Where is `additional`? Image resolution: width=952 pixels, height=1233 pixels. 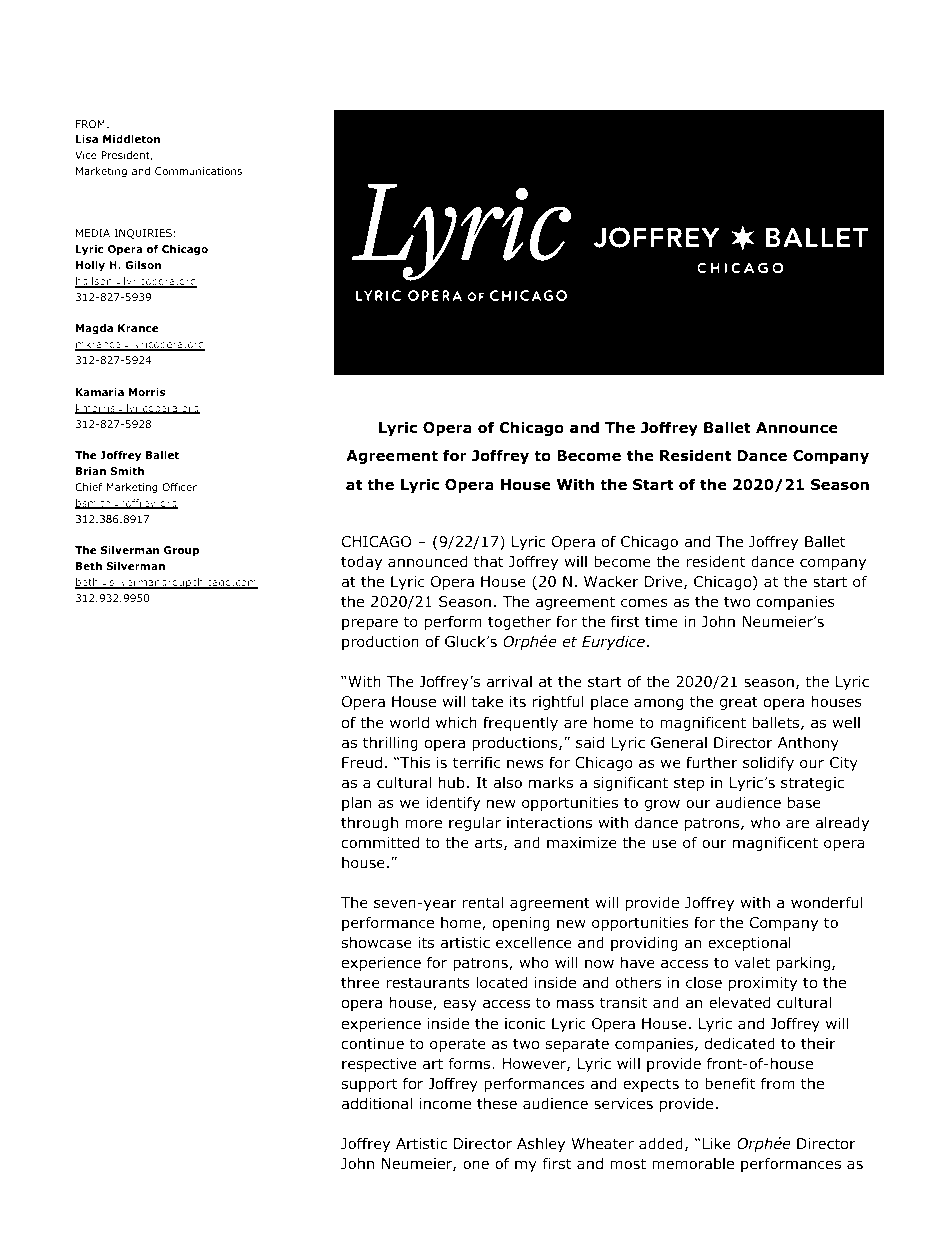 additional is located at coordinates (376, 1103).
